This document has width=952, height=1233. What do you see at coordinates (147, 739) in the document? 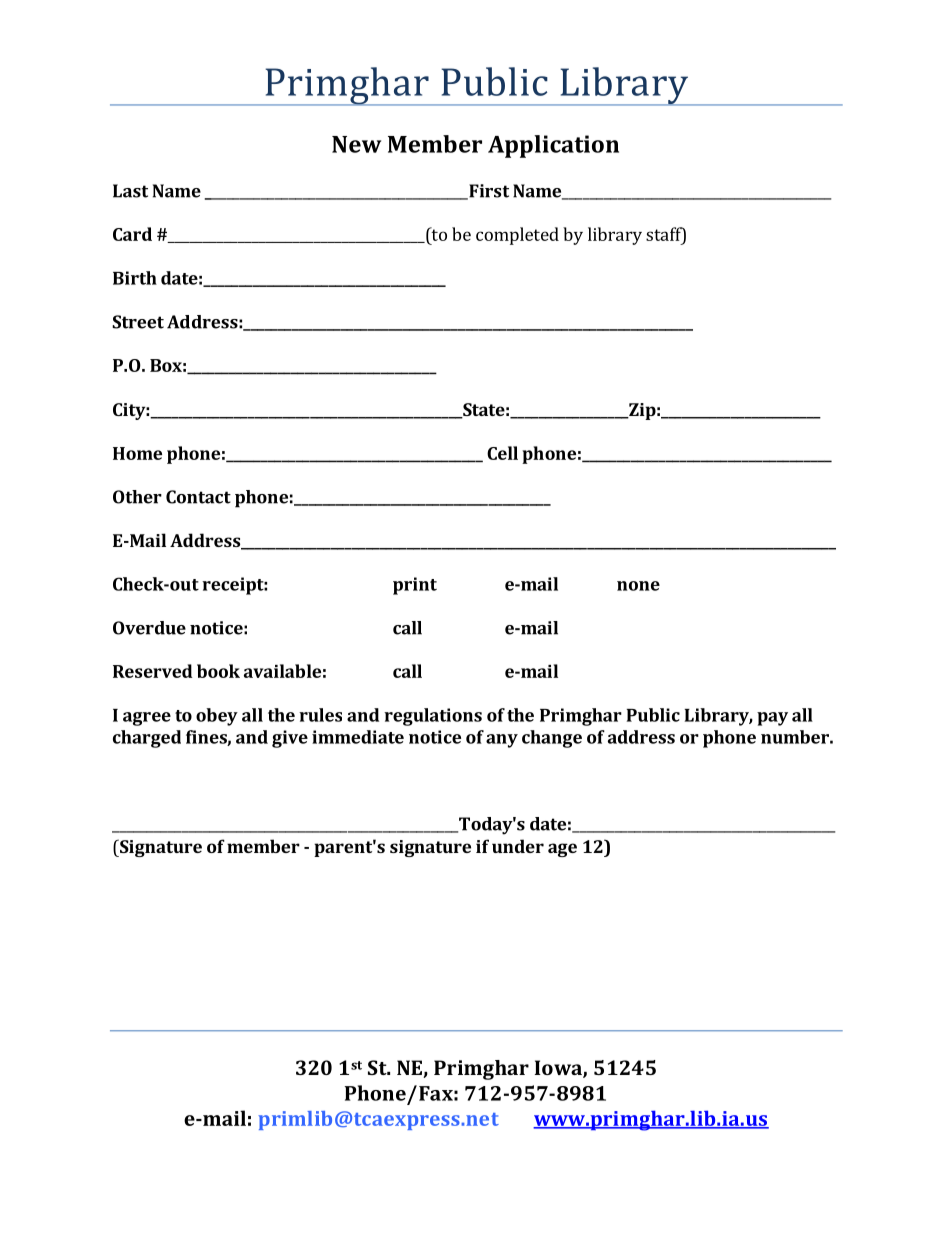
I see `charged` at bounding box center [147, 739].
